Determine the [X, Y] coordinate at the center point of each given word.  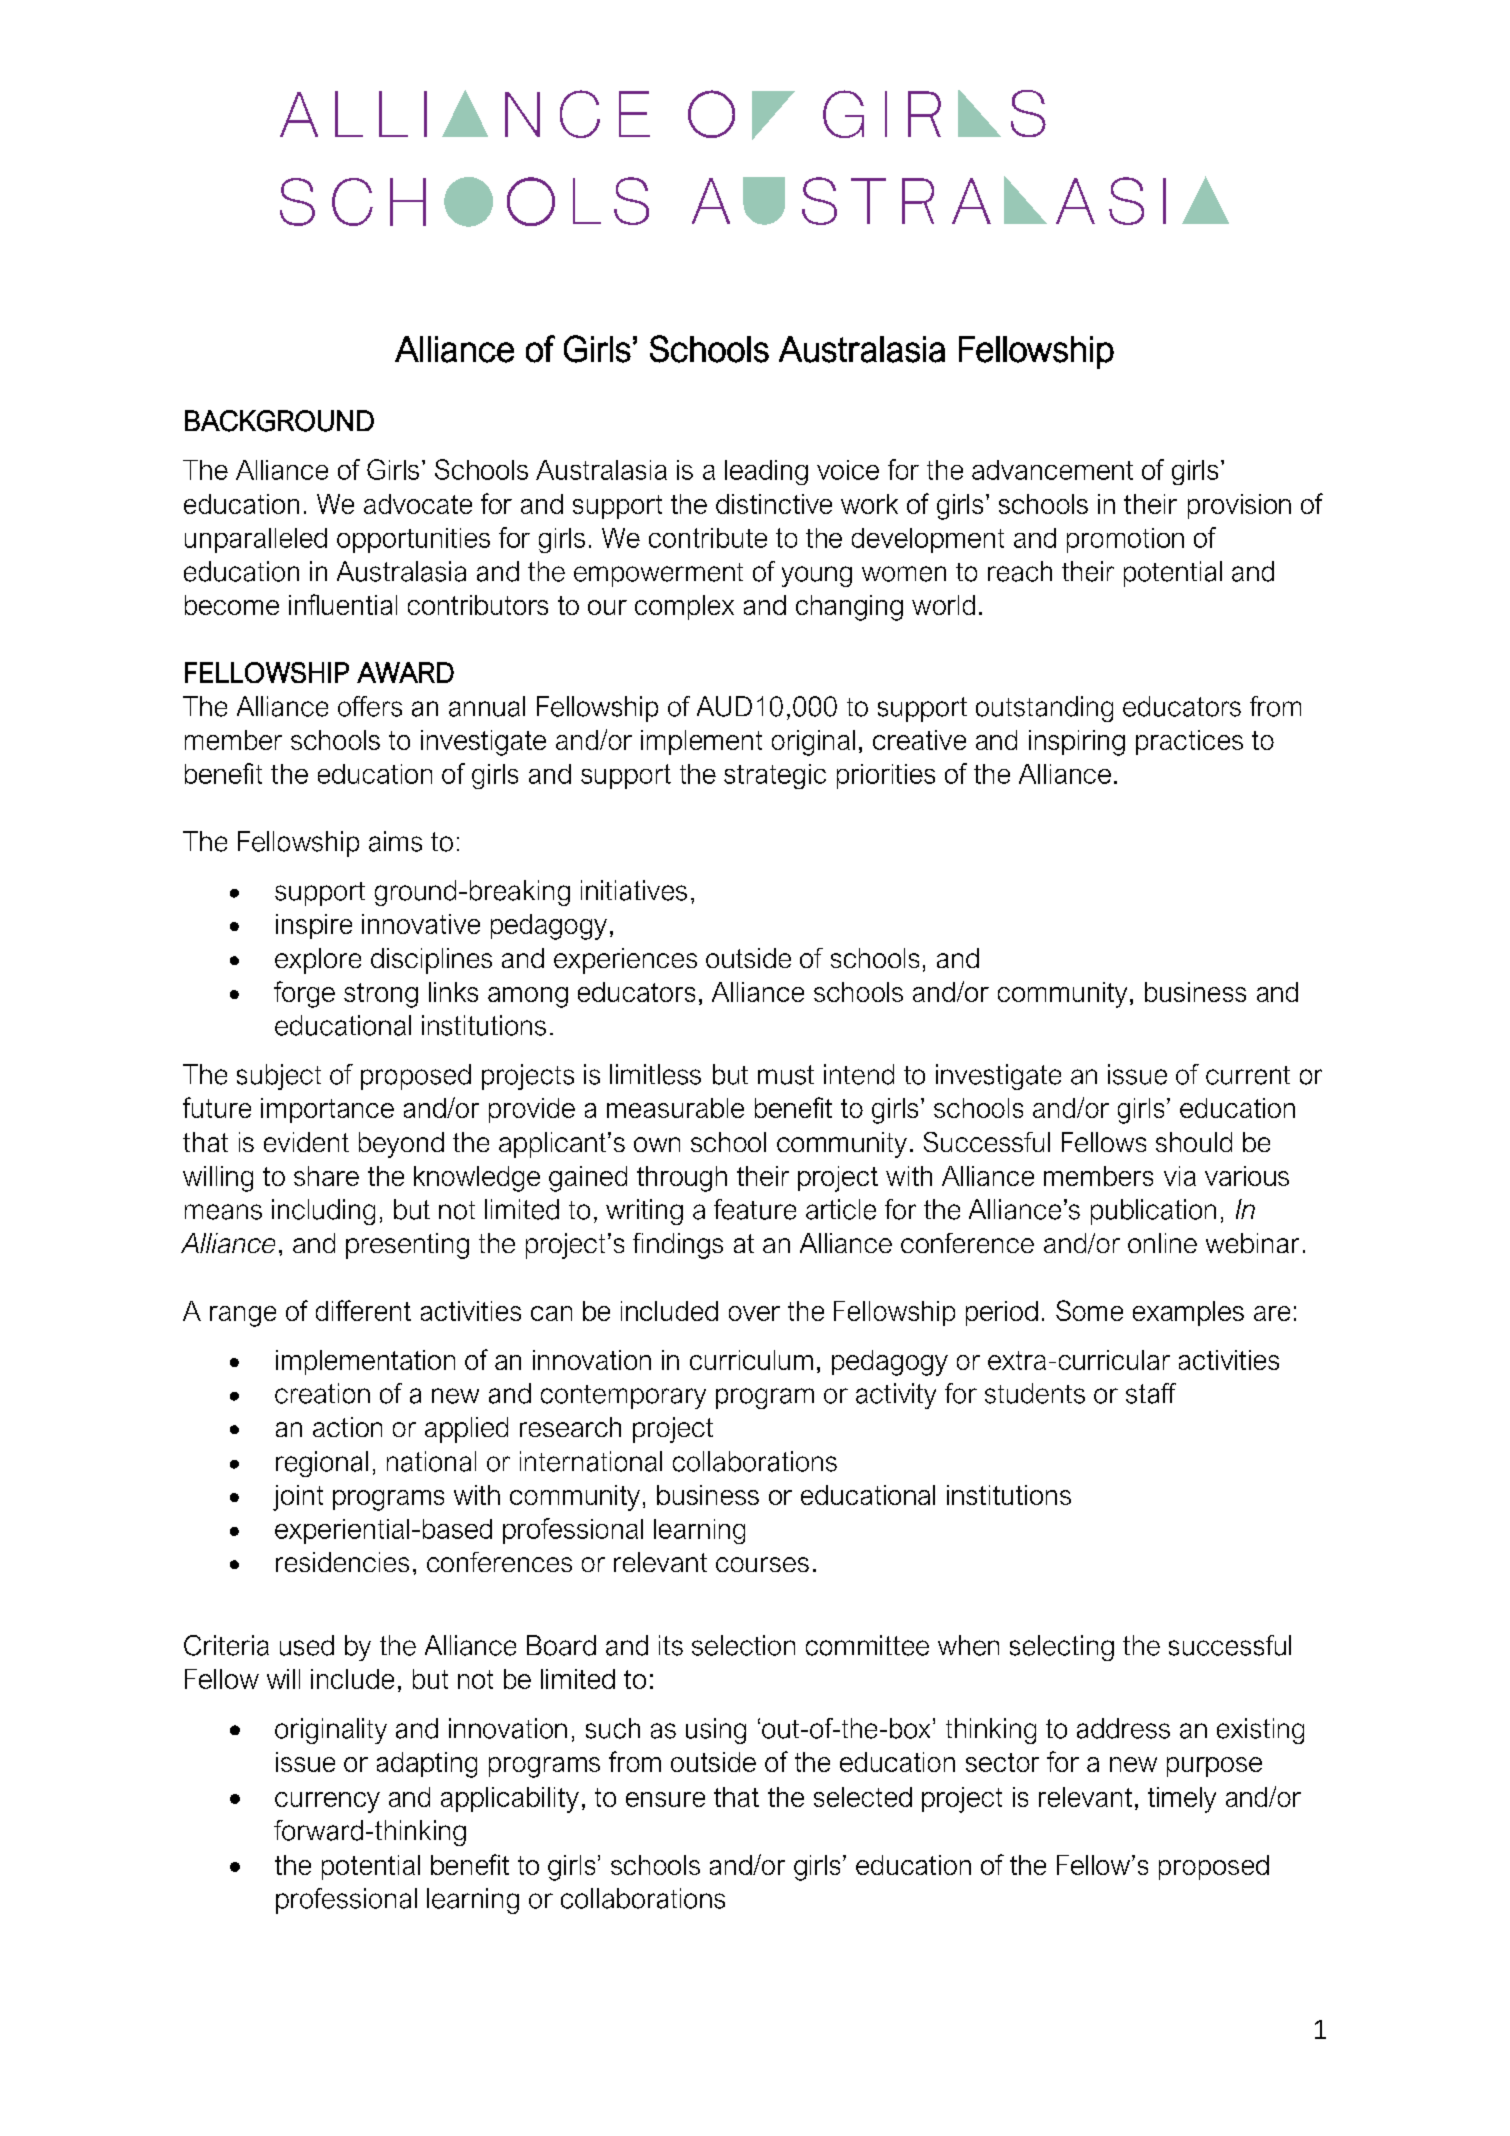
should [1194, 1142]
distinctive [774, 504]
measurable [675, 1108]
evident [306, 1142]
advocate [418, 504]
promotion [1125, 540]
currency [327, 1802]
